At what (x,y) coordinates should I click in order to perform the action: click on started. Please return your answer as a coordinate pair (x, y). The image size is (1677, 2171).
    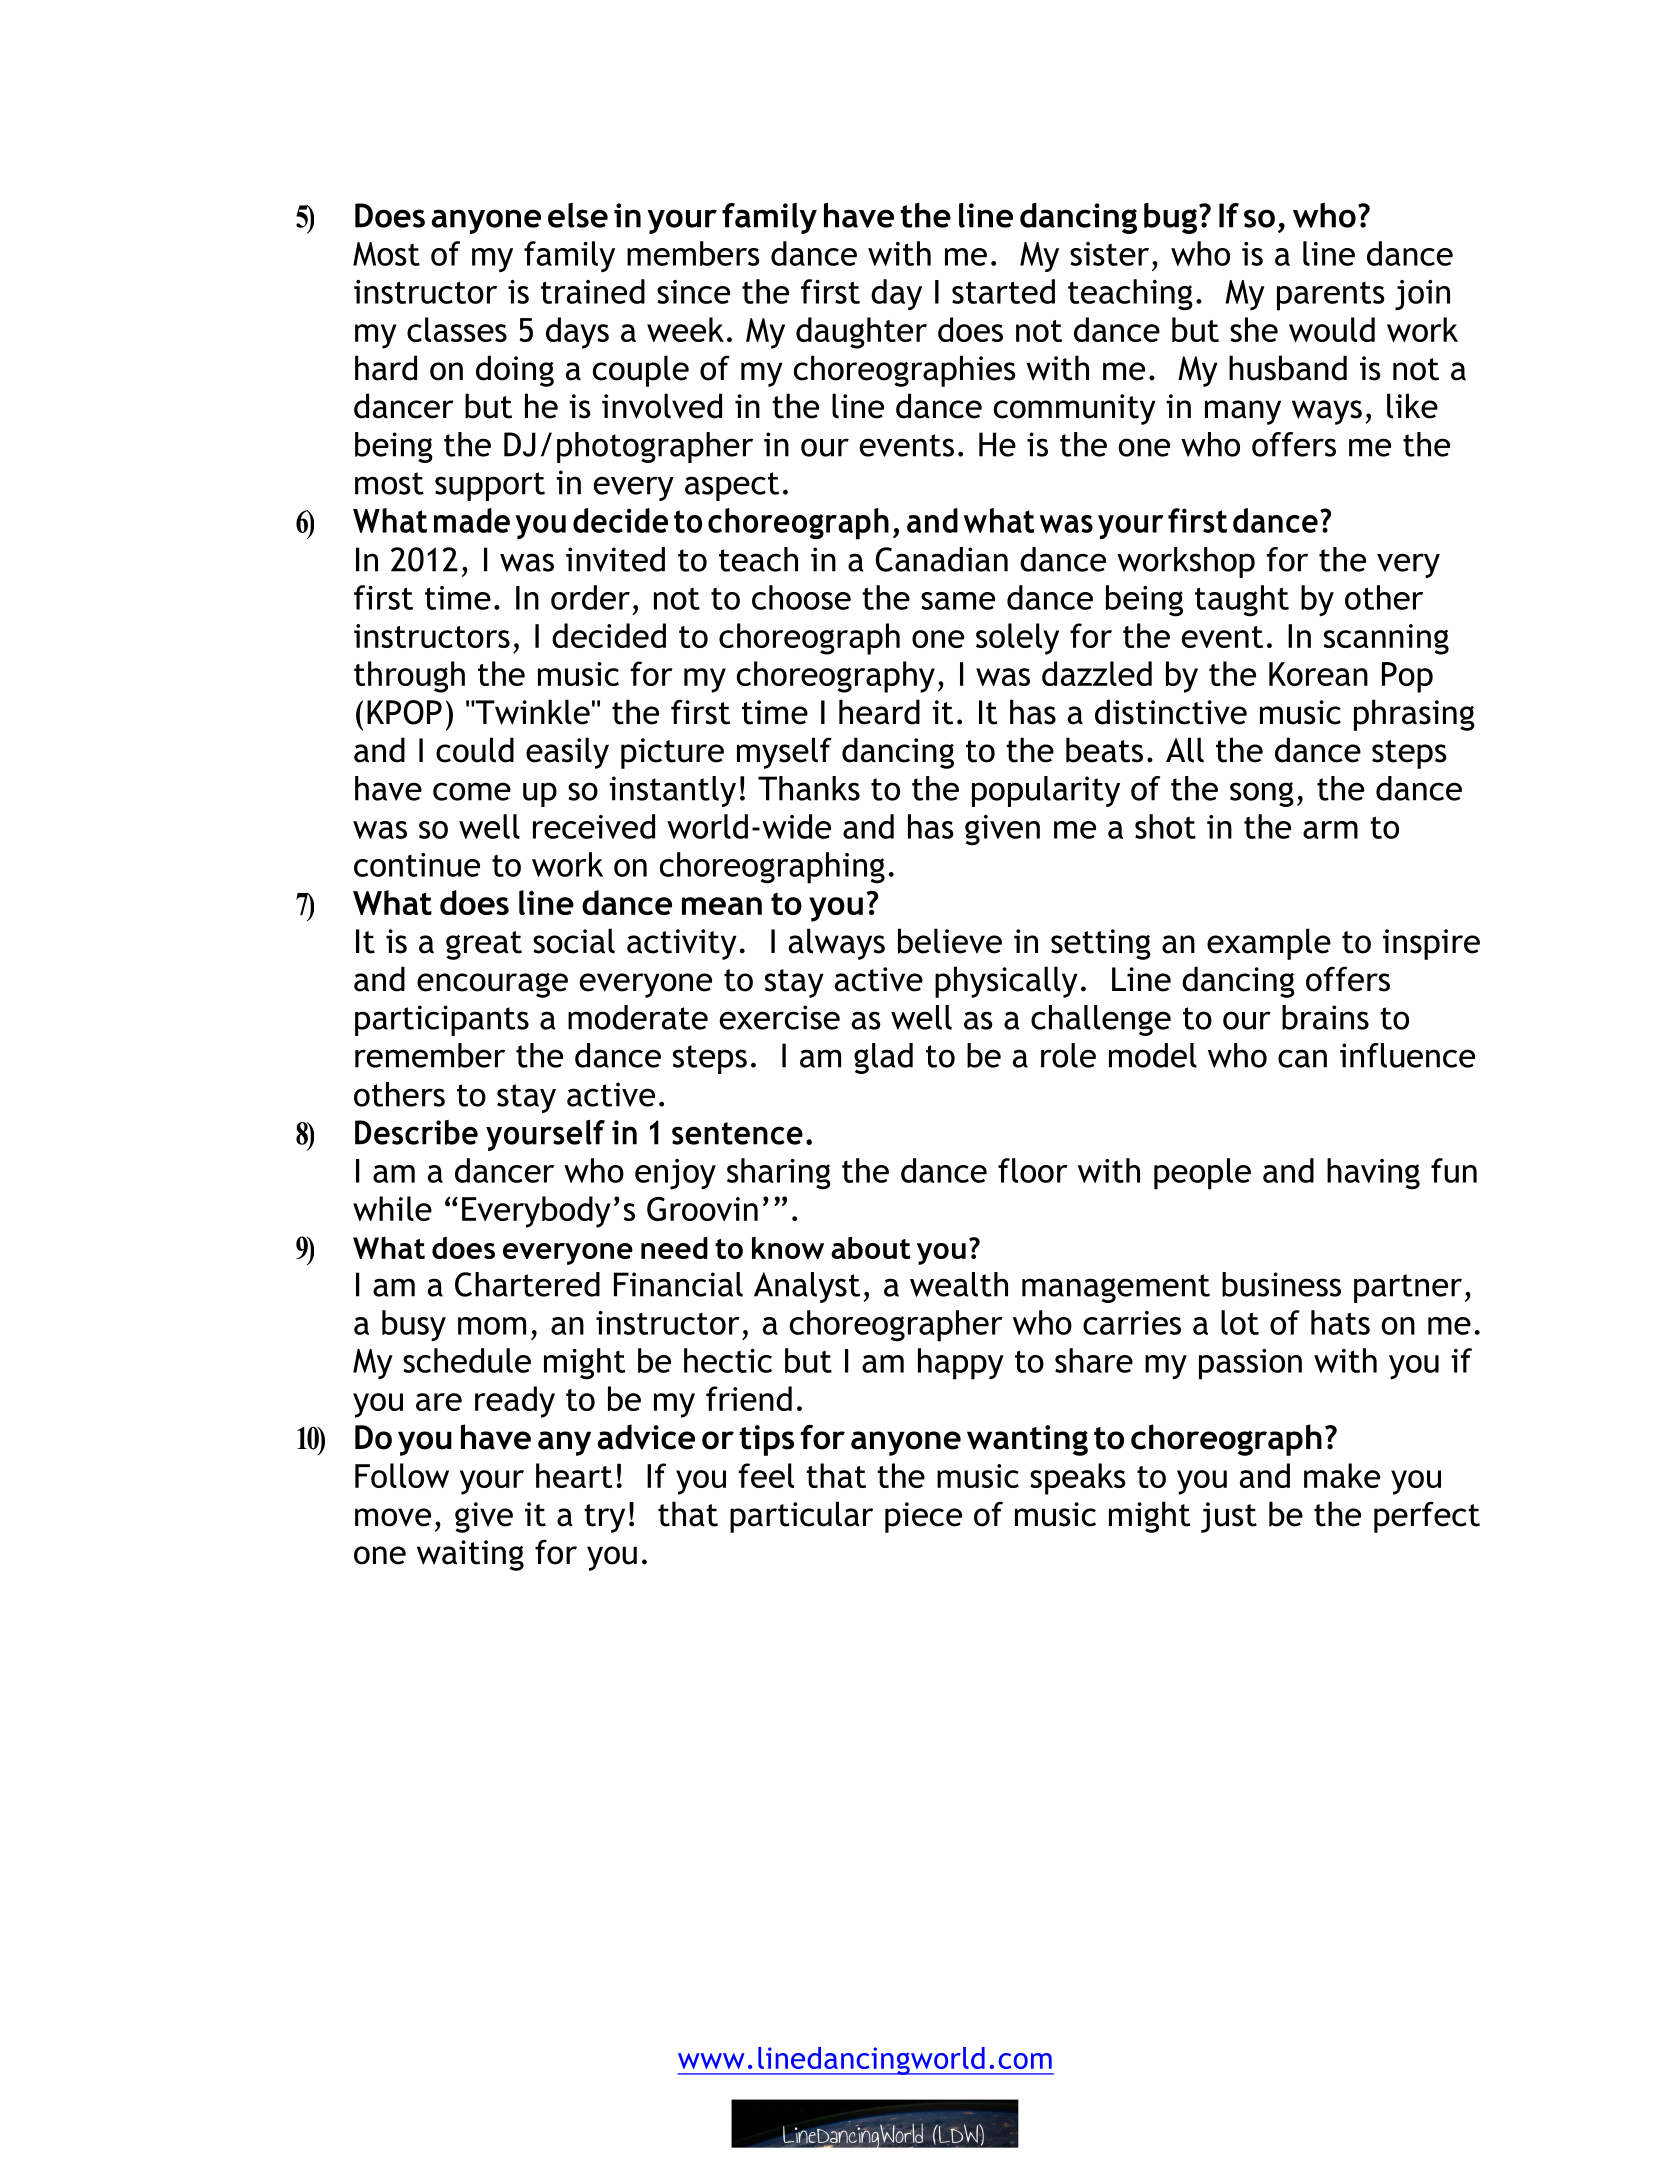
    Looking at the image, I should click on (1003, 291).
